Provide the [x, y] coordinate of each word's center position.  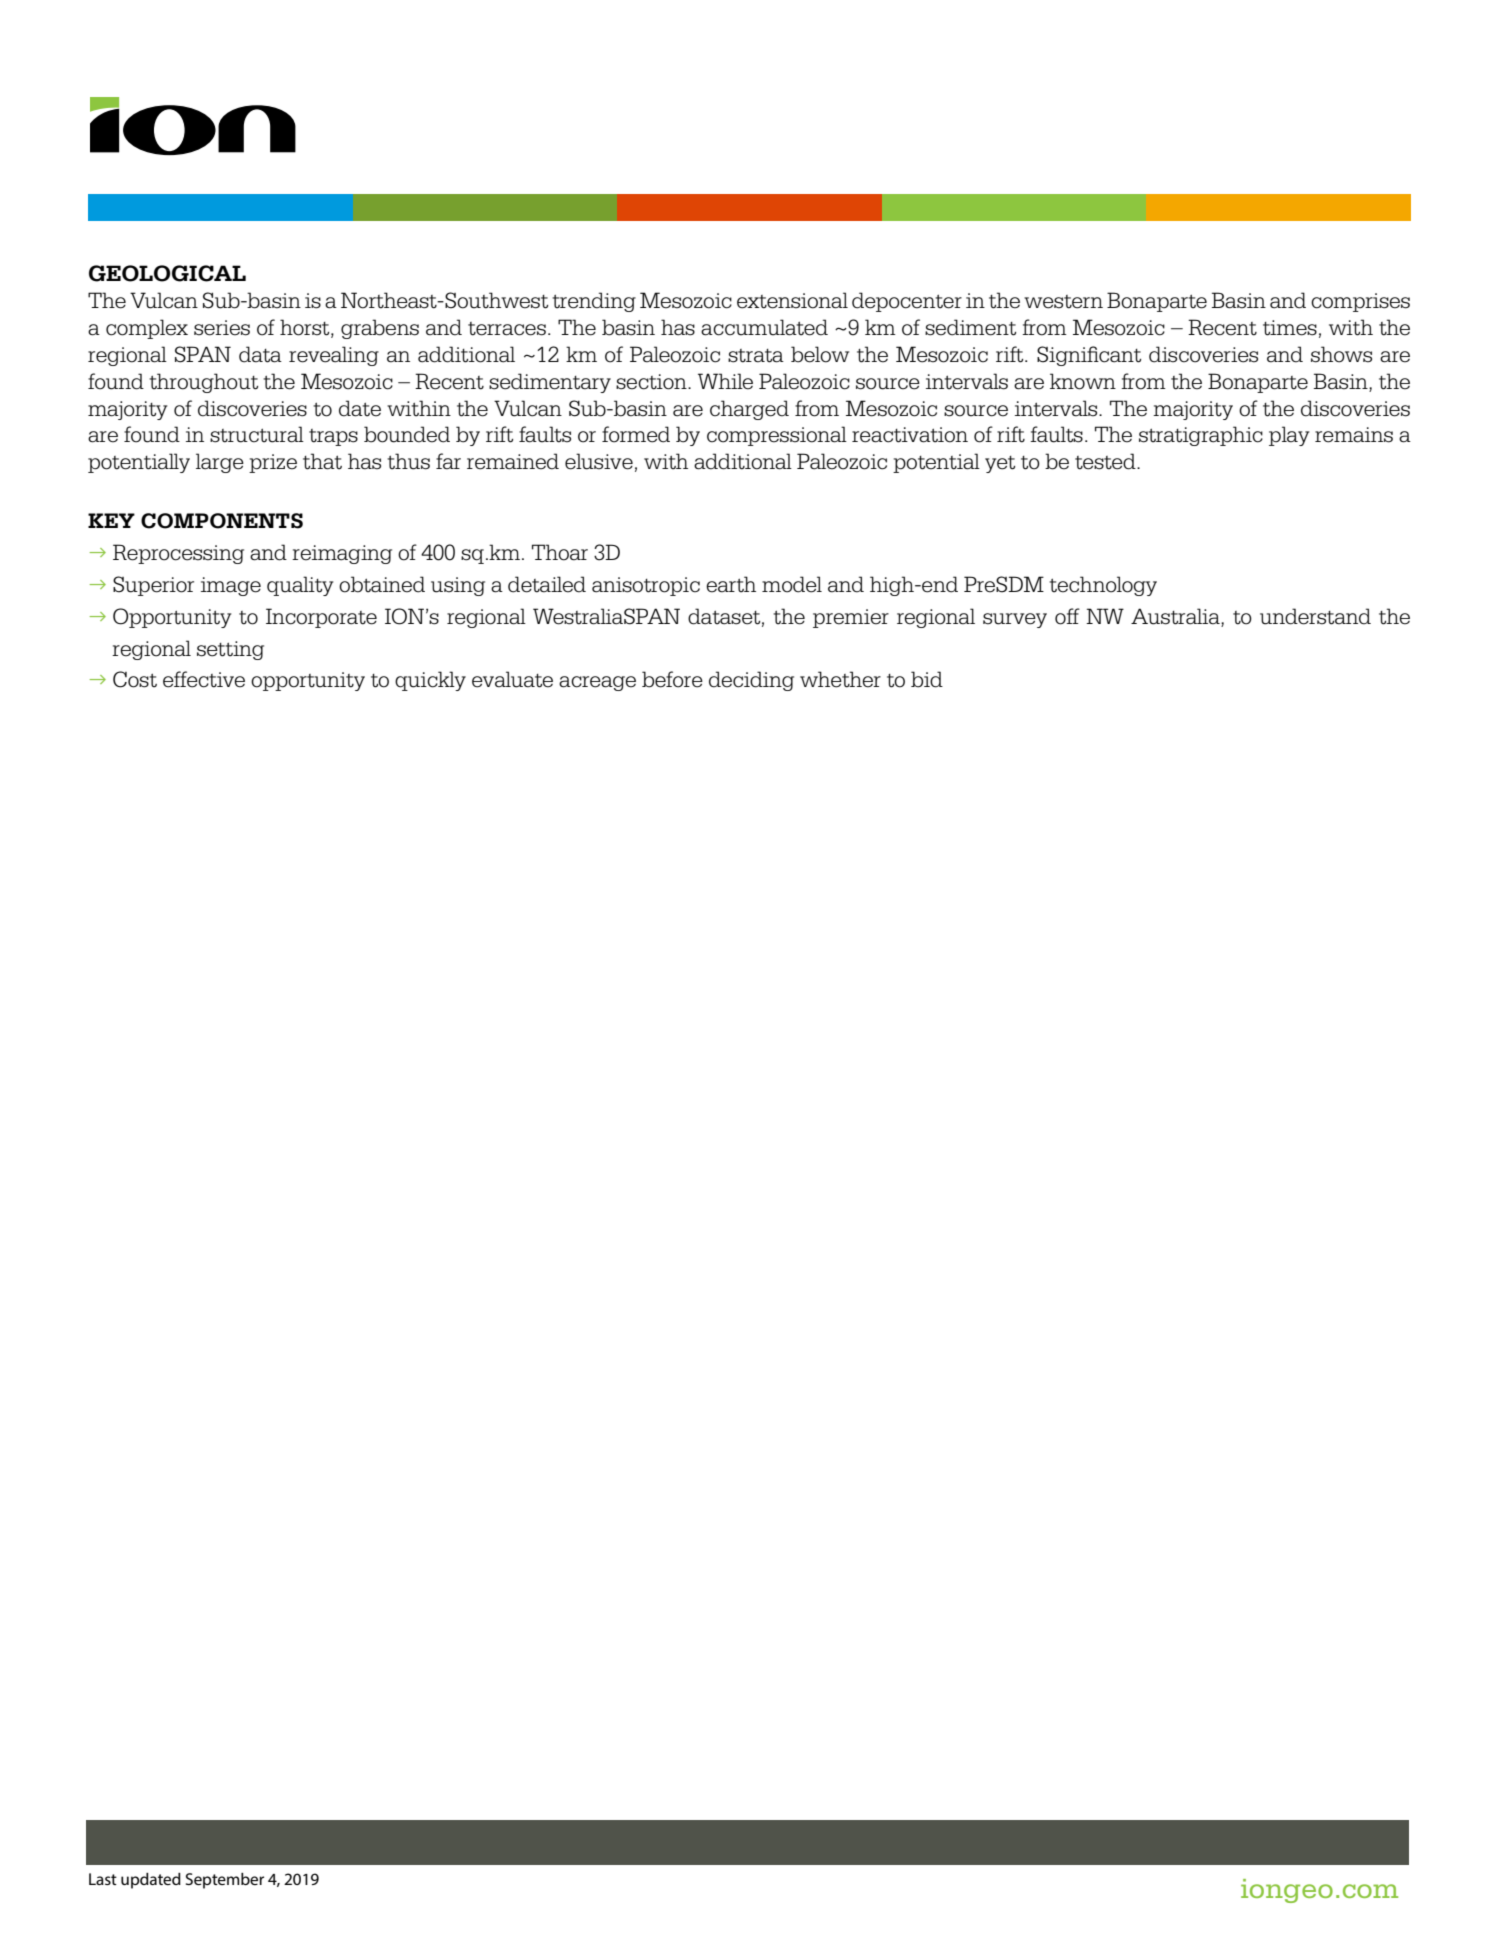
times [1290, 328]
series [222, 328]
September [225, 1881]
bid [927, 679]
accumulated [764, 327]
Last [103, 1879]
